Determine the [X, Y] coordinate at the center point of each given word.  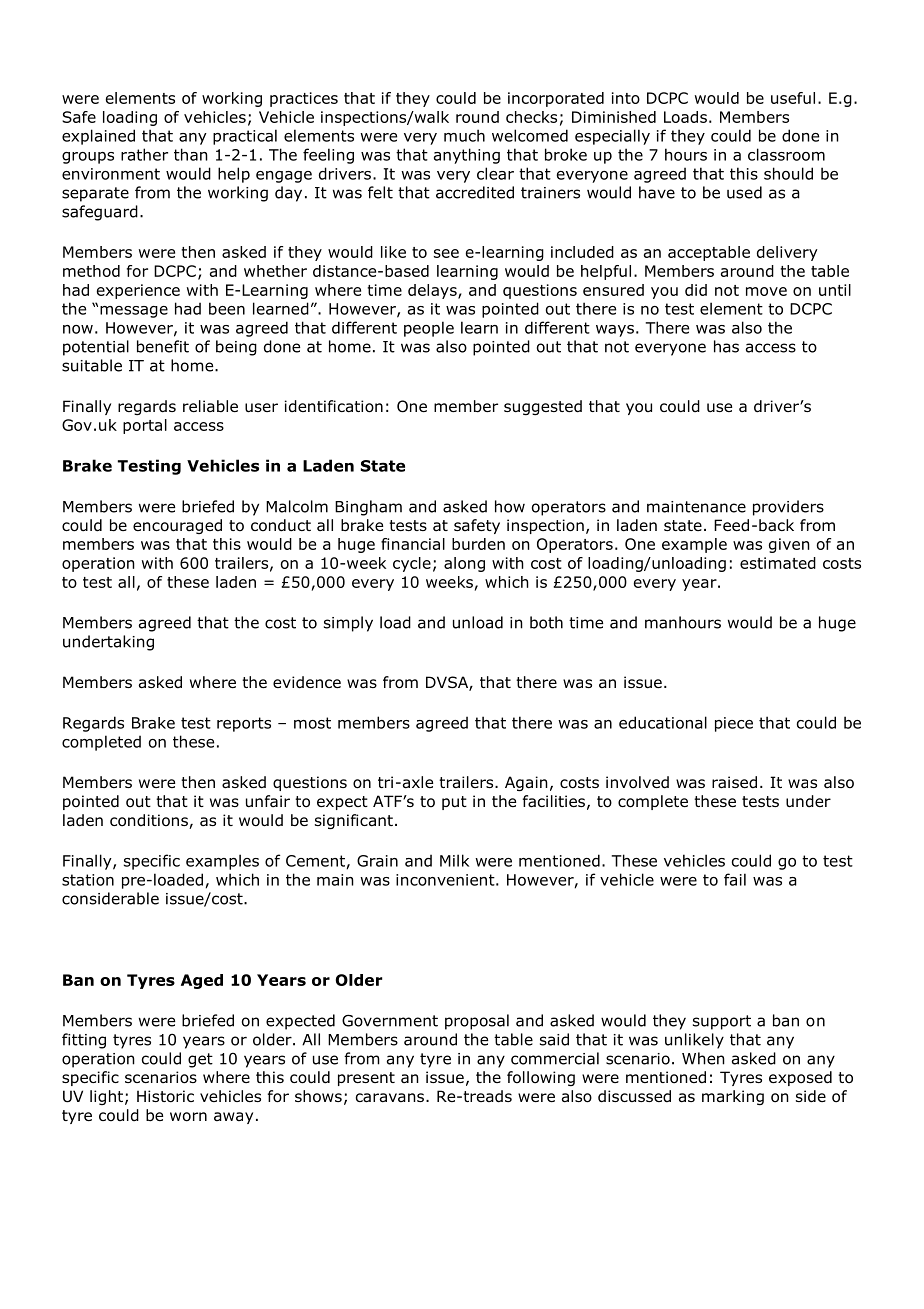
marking [733, 1097]
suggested [543, 407]
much [464, 135]
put [454, 803]
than [191, 154]
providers [788, 508]
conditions [150, 821]
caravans [390, 1098]
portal [145, 426]
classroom [786, 154]
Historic [165, 1096]
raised [734, 782]
